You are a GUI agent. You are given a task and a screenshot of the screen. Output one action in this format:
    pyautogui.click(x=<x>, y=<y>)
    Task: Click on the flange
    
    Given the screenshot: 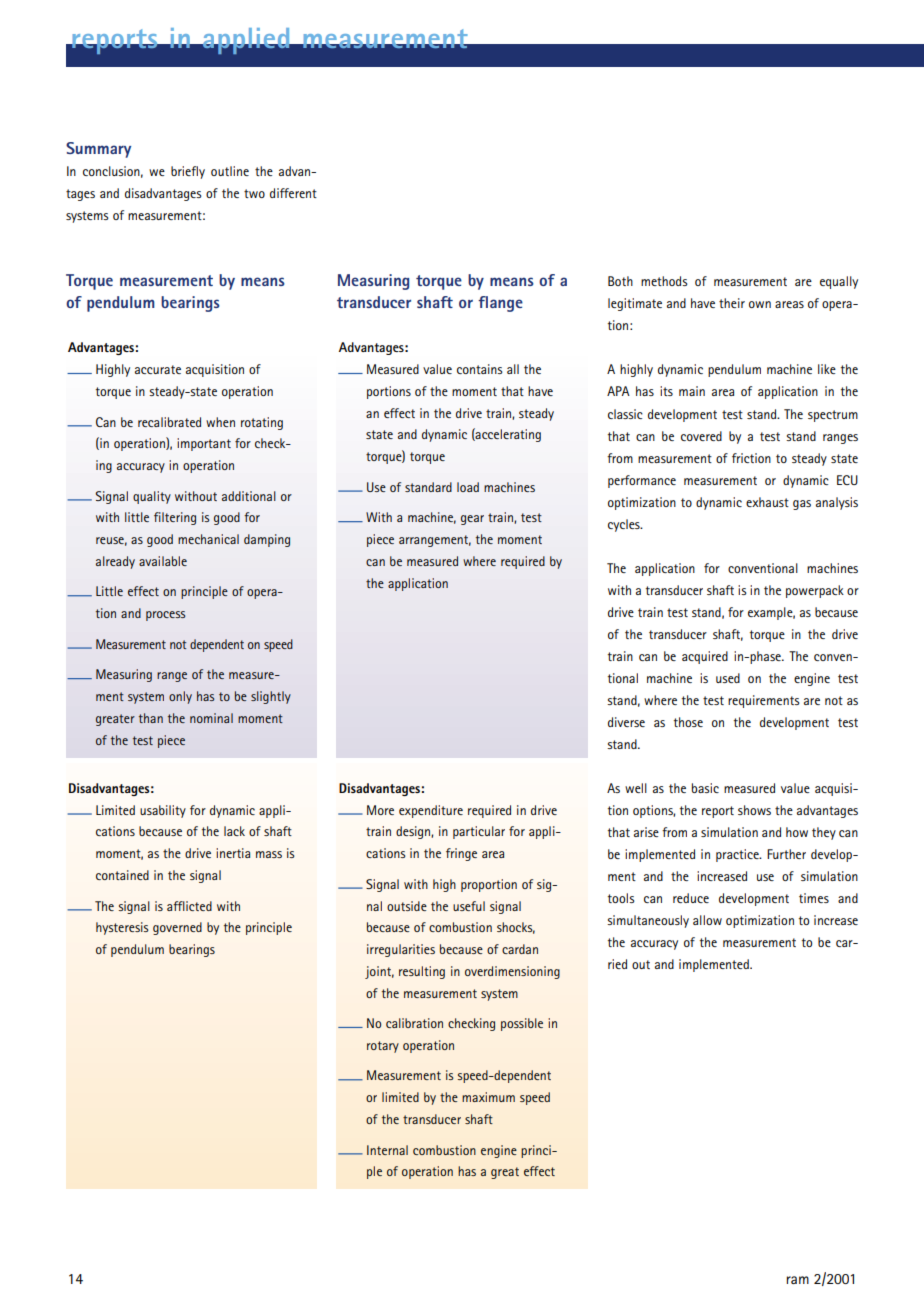 What is the action you would take?
    pyautogui.click(x=500, y=304)
